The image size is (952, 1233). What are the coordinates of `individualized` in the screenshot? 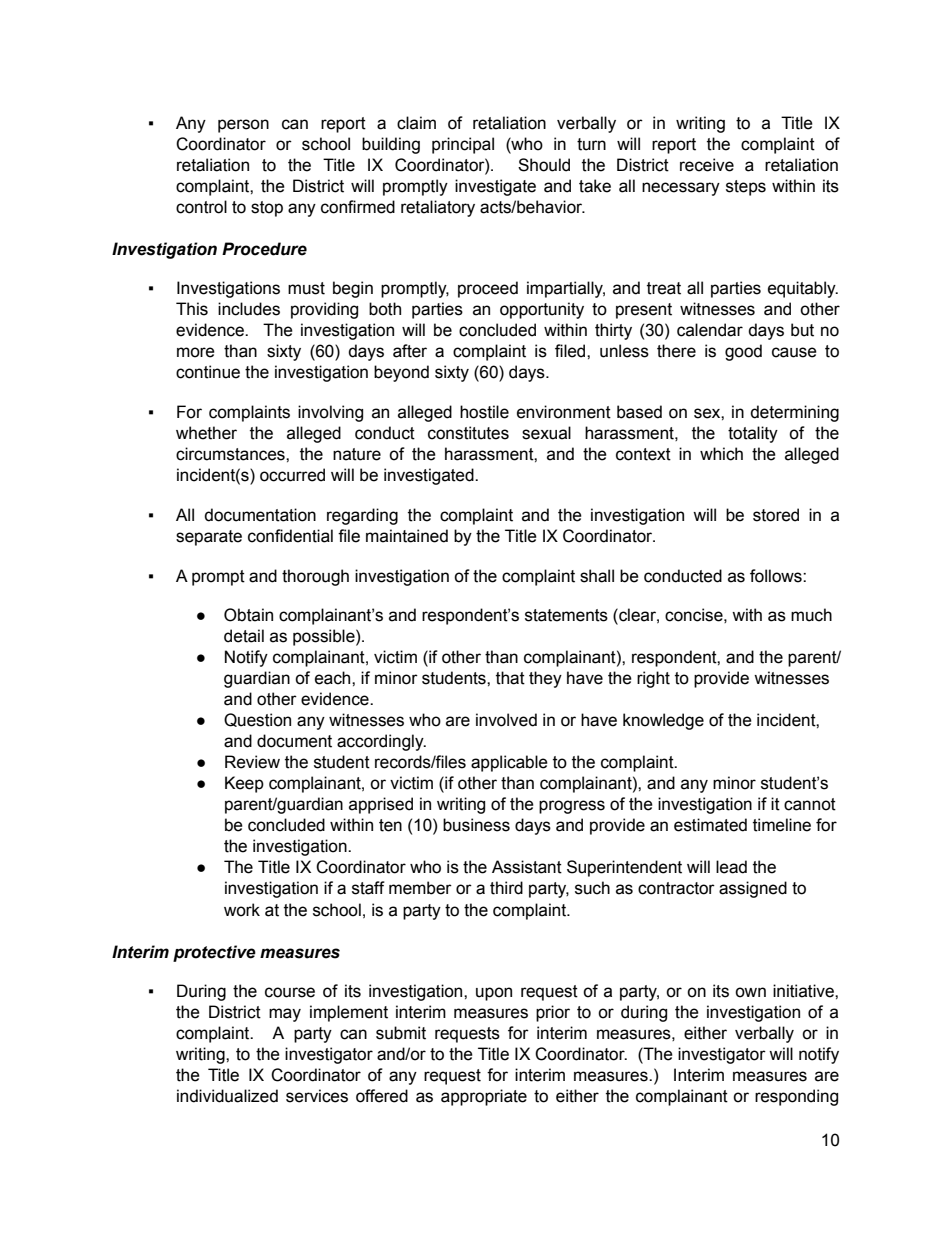 It's located at (227, 1096).
